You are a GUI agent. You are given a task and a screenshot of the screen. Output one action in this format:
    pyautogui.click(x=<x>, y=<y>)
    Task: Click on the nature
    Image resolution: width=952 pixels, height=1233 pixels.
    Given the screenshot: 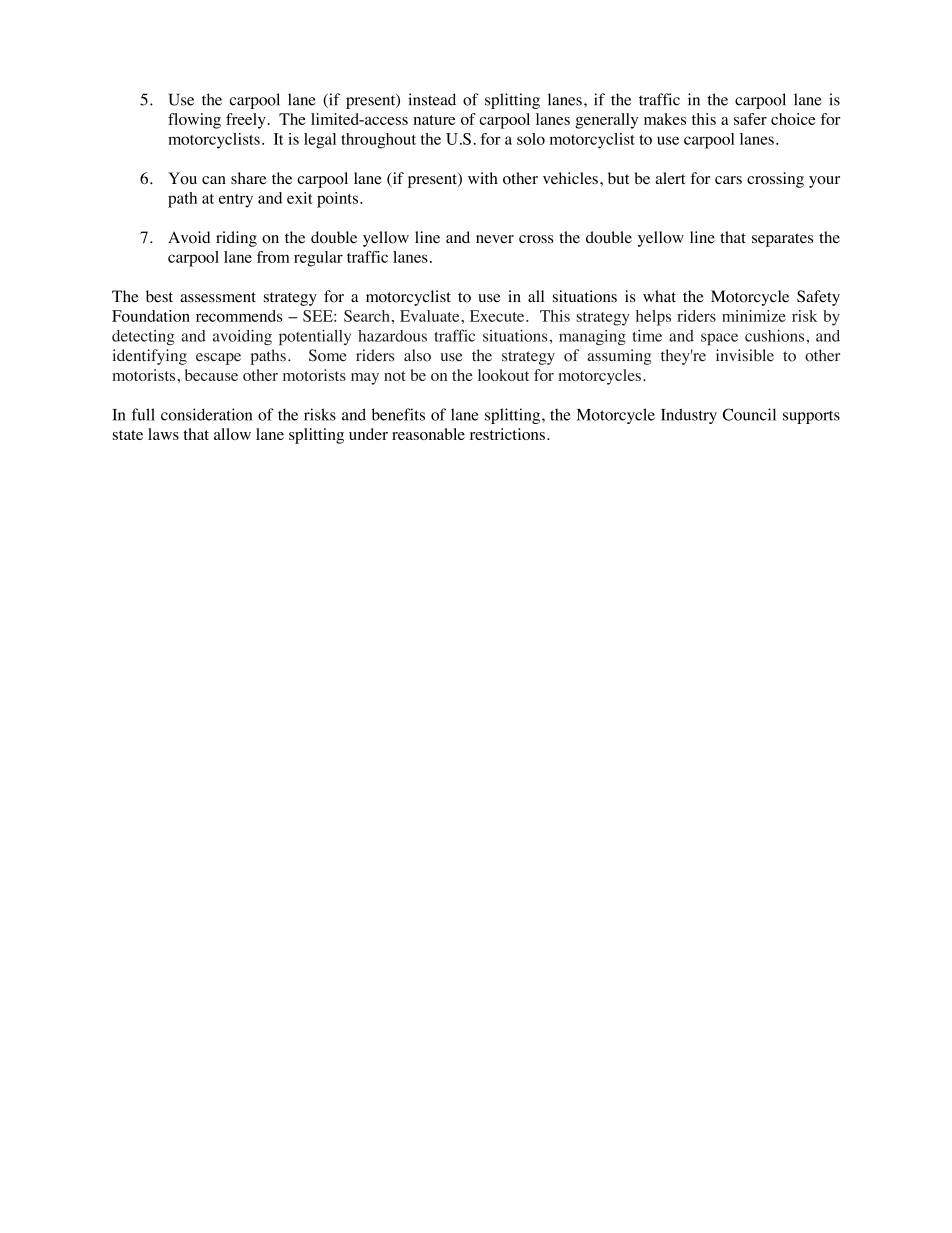 What is the action you would take?
    pyautogui.click(x=434, y=120)
